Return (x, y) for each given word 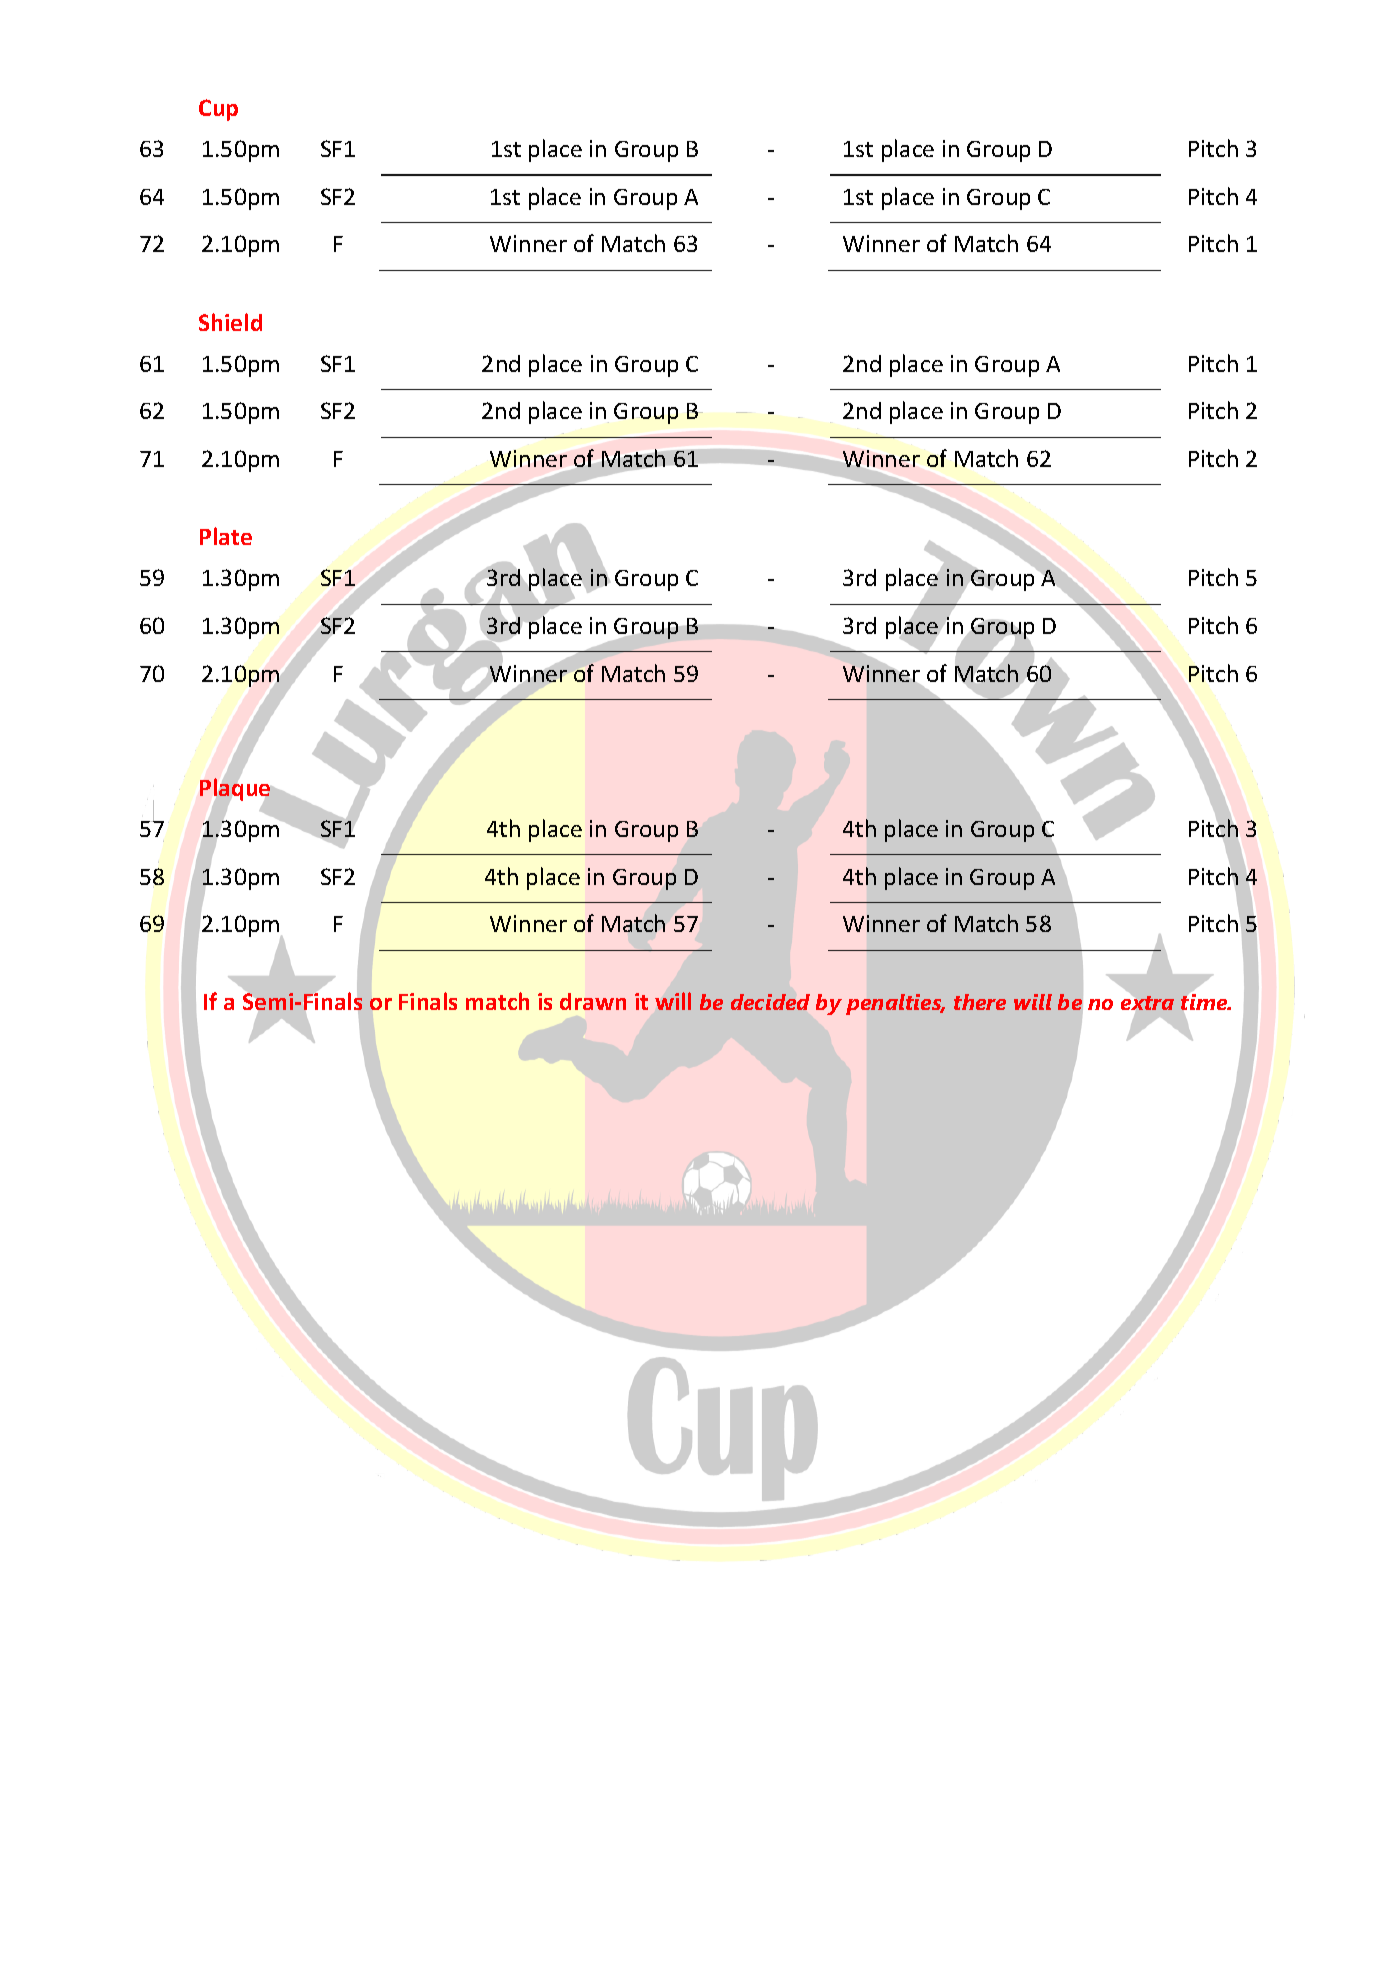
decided (770, 1002)
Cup (218, 110)
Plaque (235, 789)
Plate (226, 536)
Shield (230, 322)
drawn (593, 1001)
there (980, 1002)
